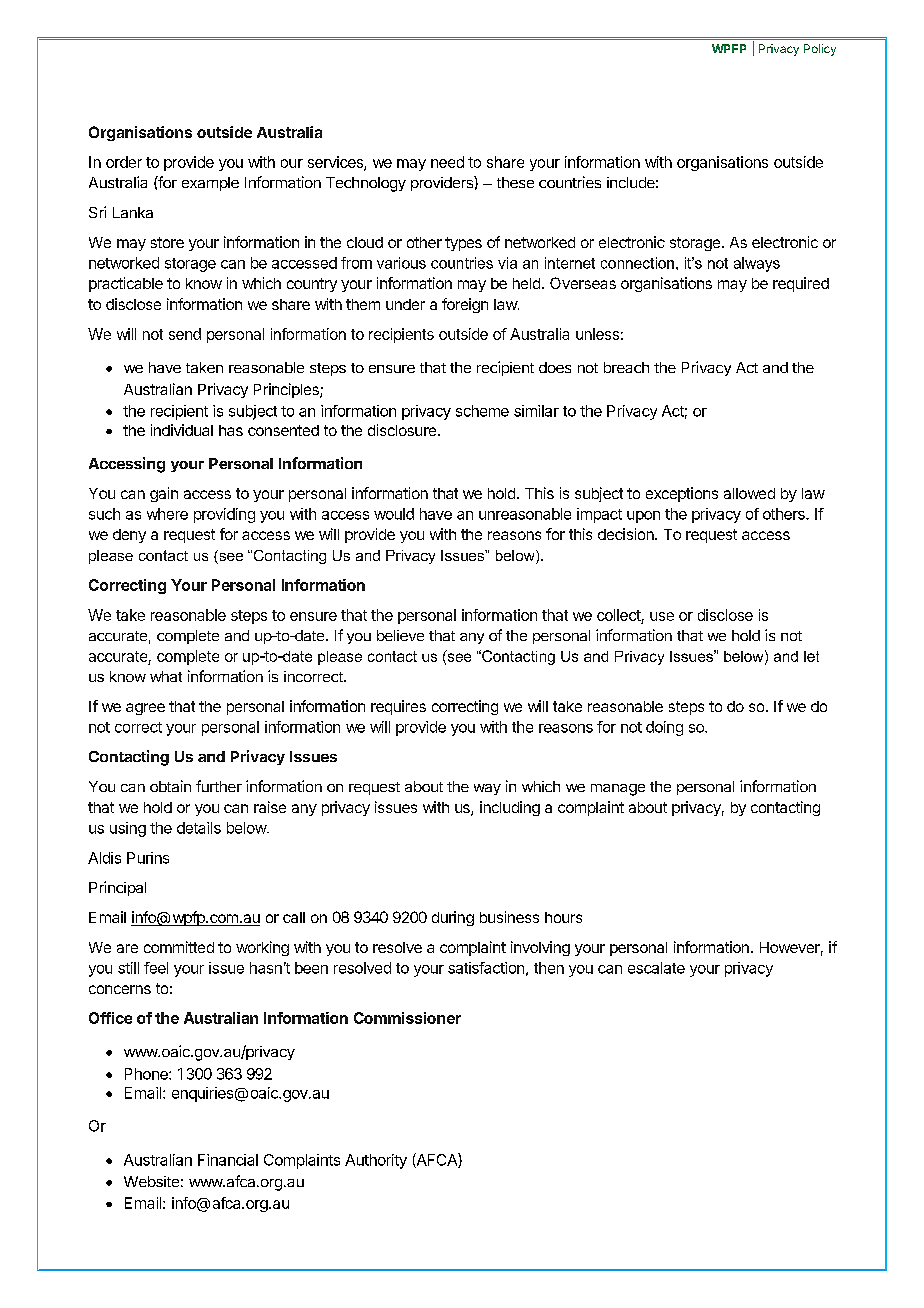 The width and height of the document is (924, 1308). What do you see at coordinates (124, 162) in the document?
I see `order` at bounding box center [124, 162].
